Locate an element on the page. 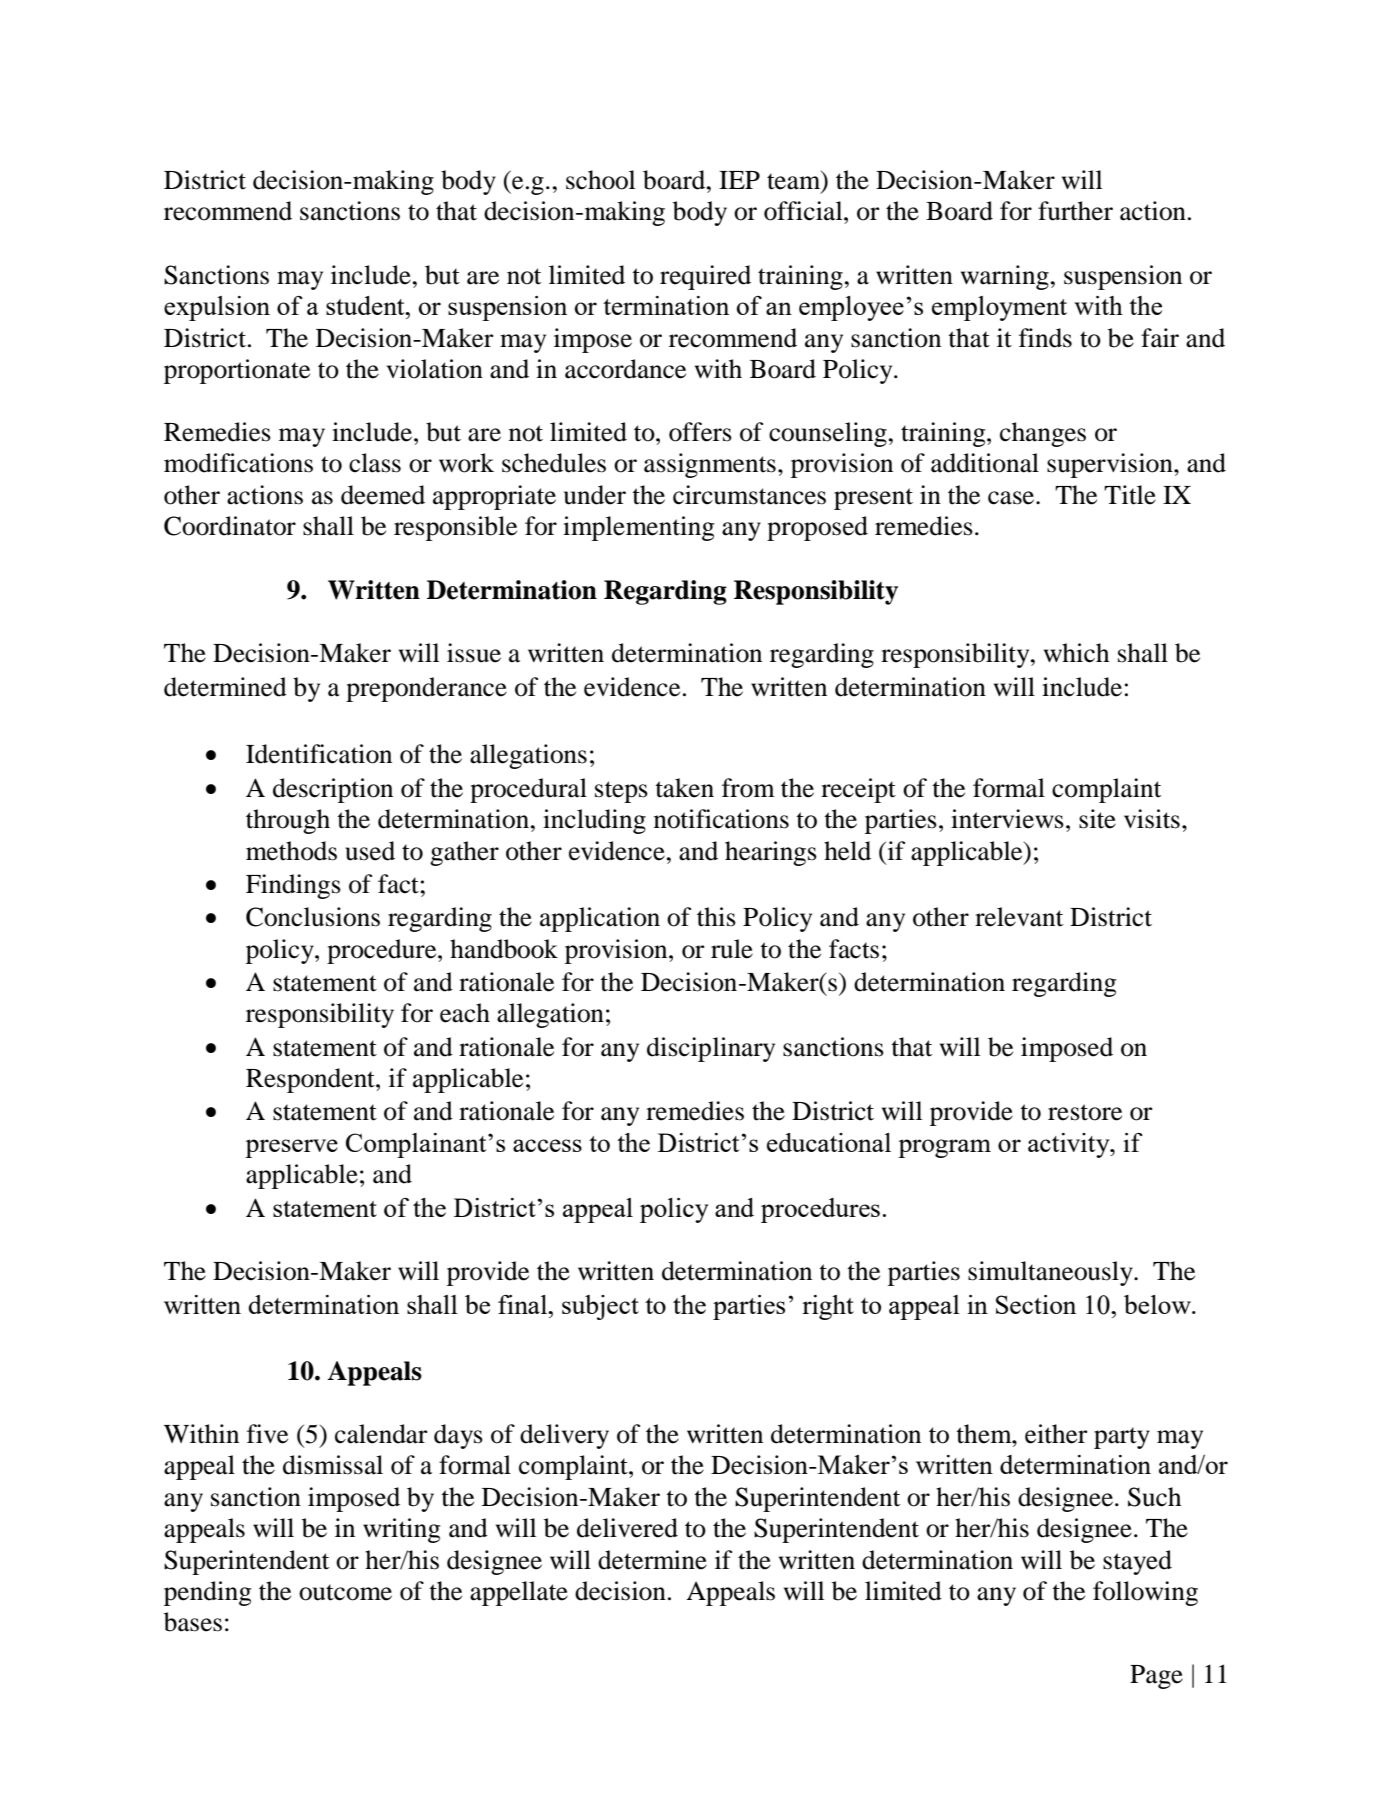 This document has height=1802, width=1393. preserve is located at coordinates (291, 1148).
